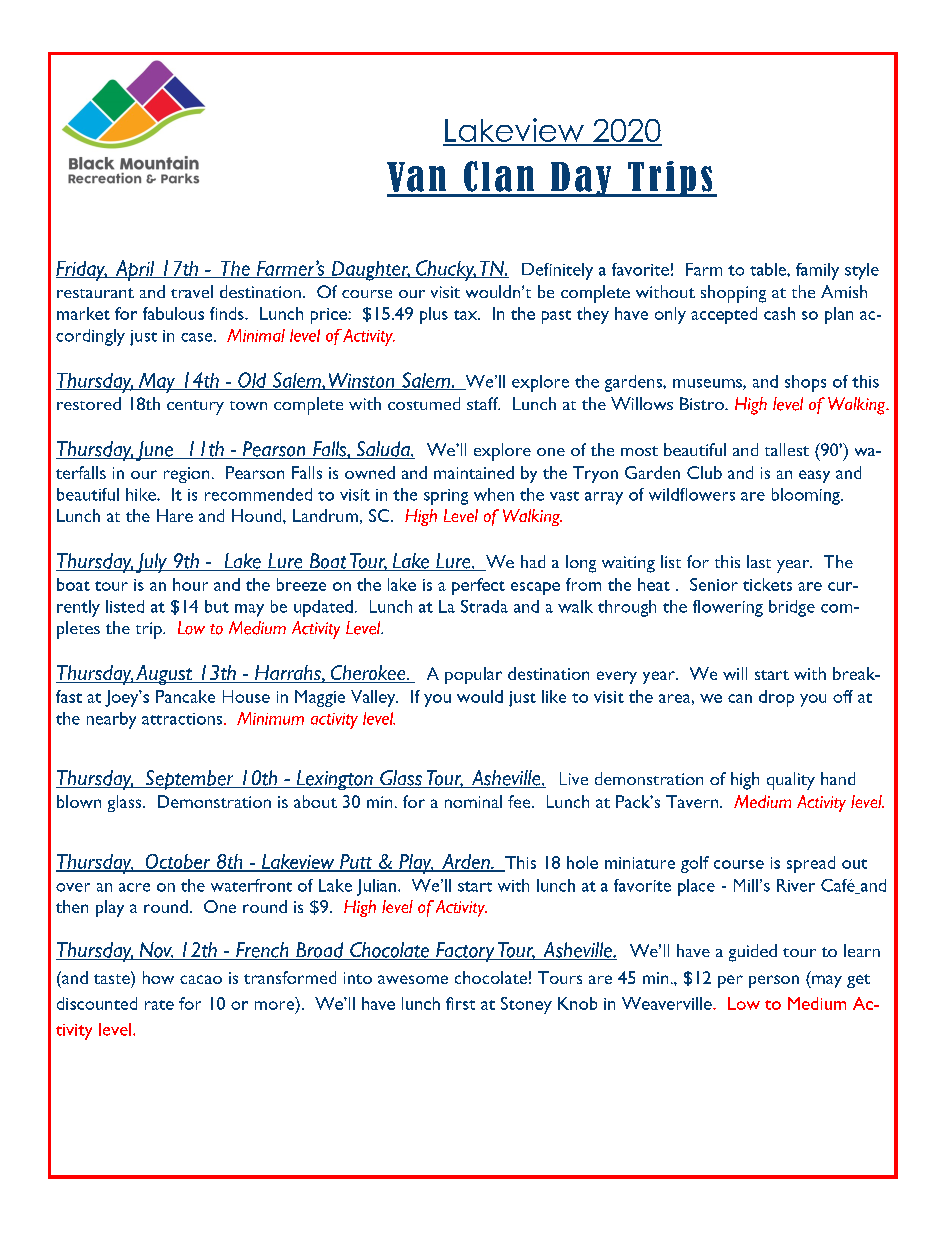 This image has height=1233, width=952. What do you see at coordinates (733, 294) in the image?
I see `shopping` at bounding box center [733, 294].
